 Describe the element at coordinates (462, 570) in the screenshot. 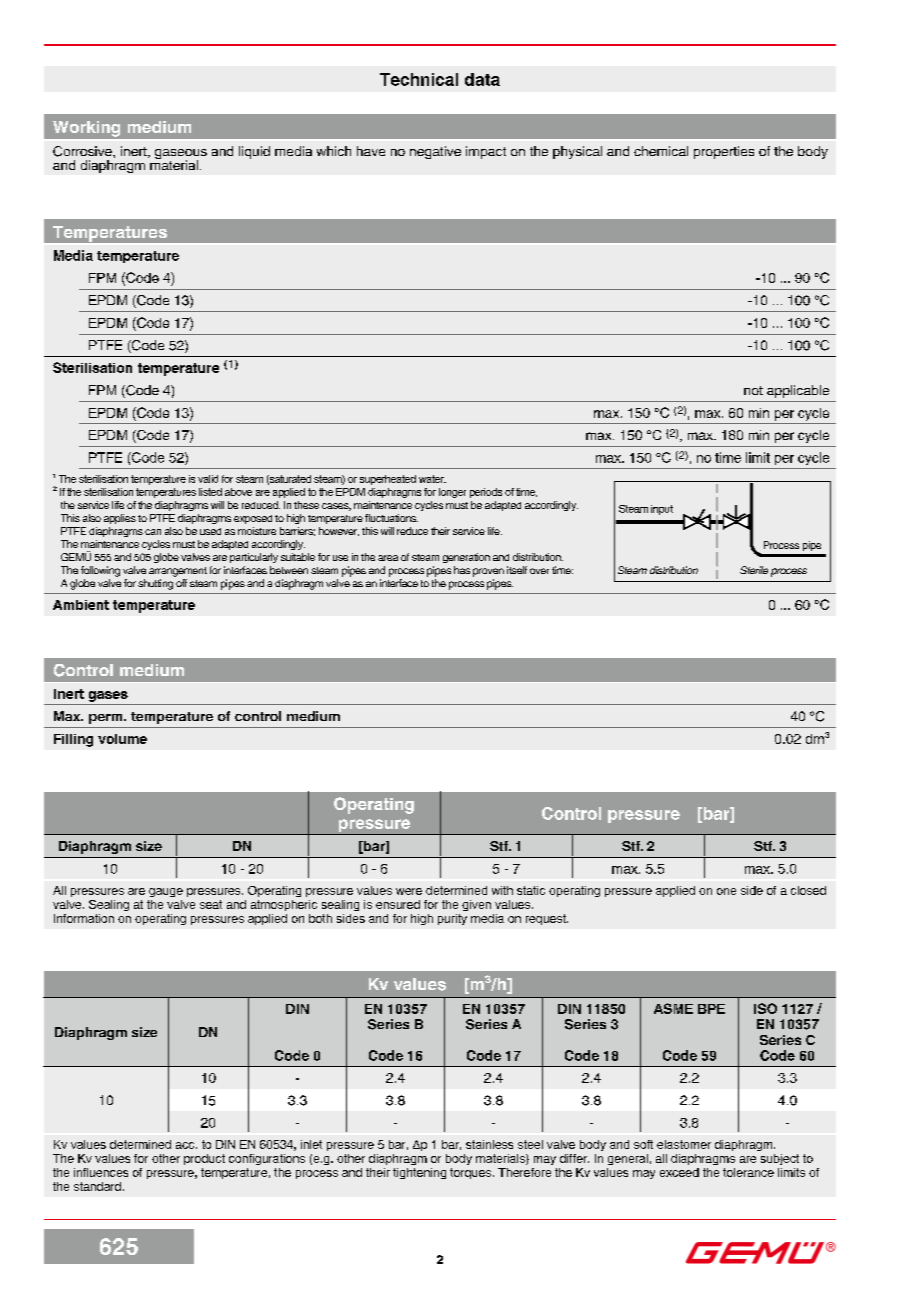

I see `has` at that location.
